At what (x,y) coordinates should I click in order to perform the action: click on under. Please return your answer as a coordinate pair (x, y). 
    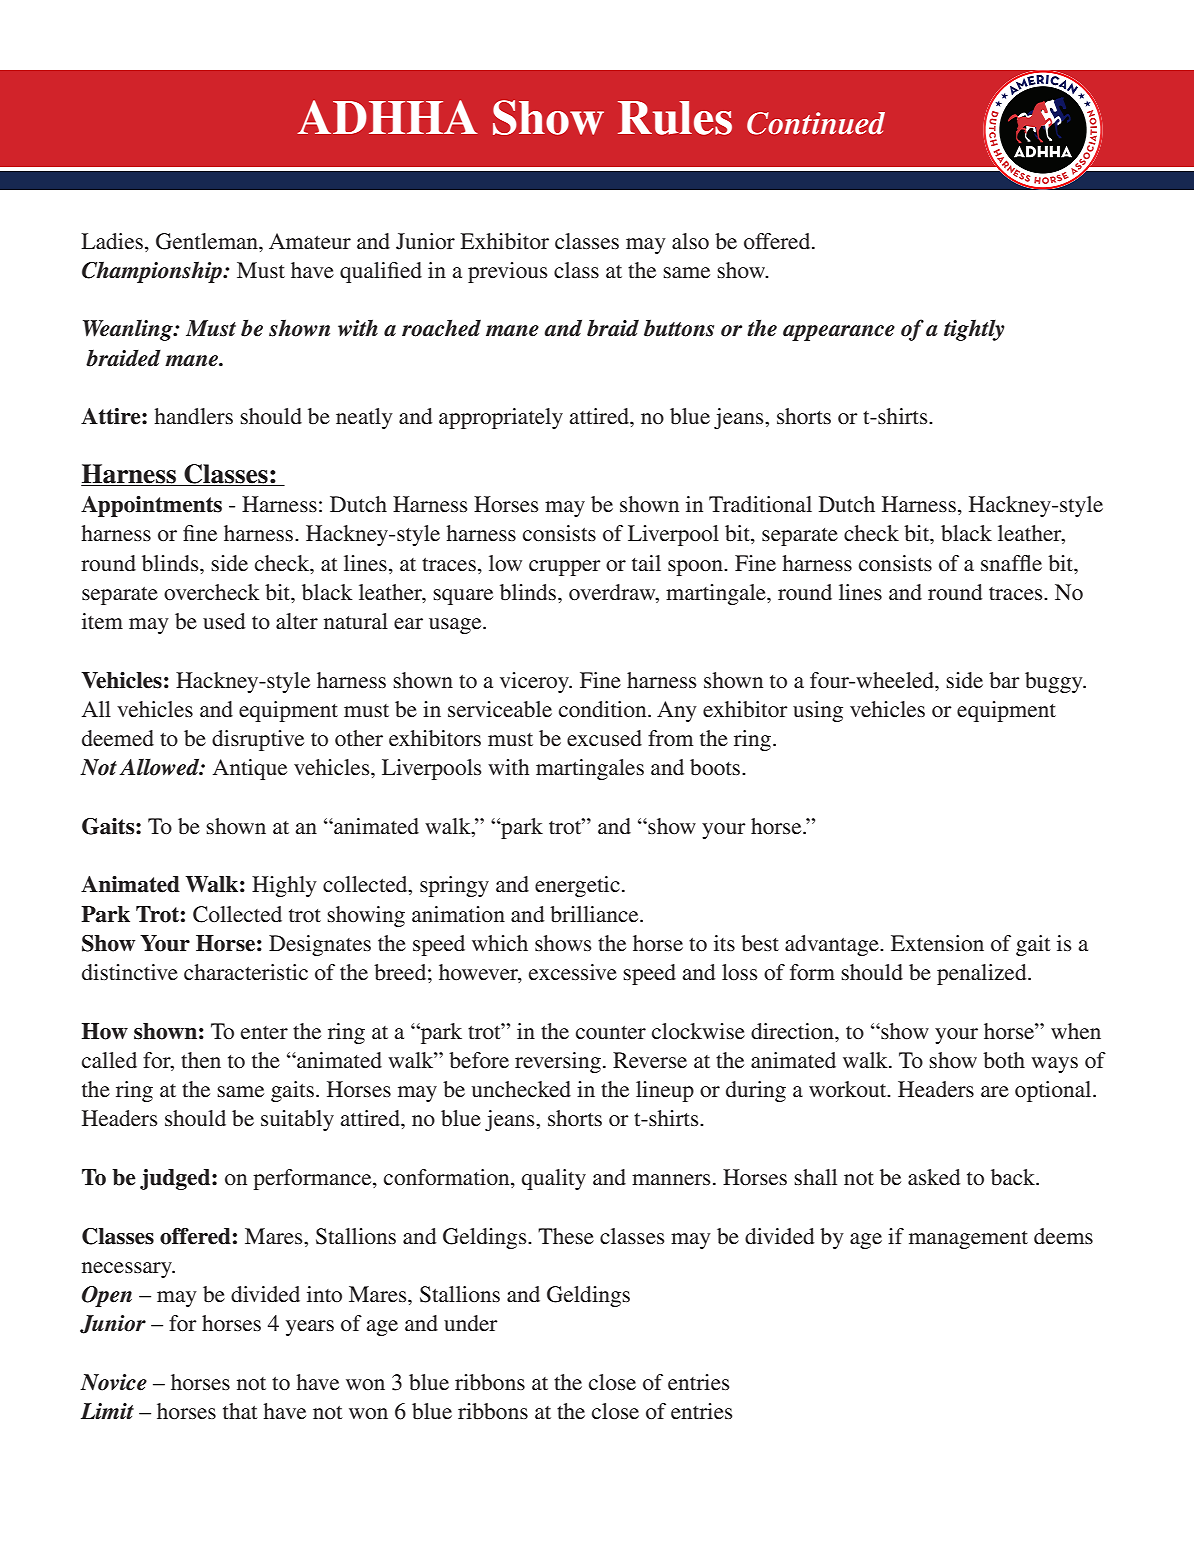
    Looking at the image, I should click on (471, 1323).
